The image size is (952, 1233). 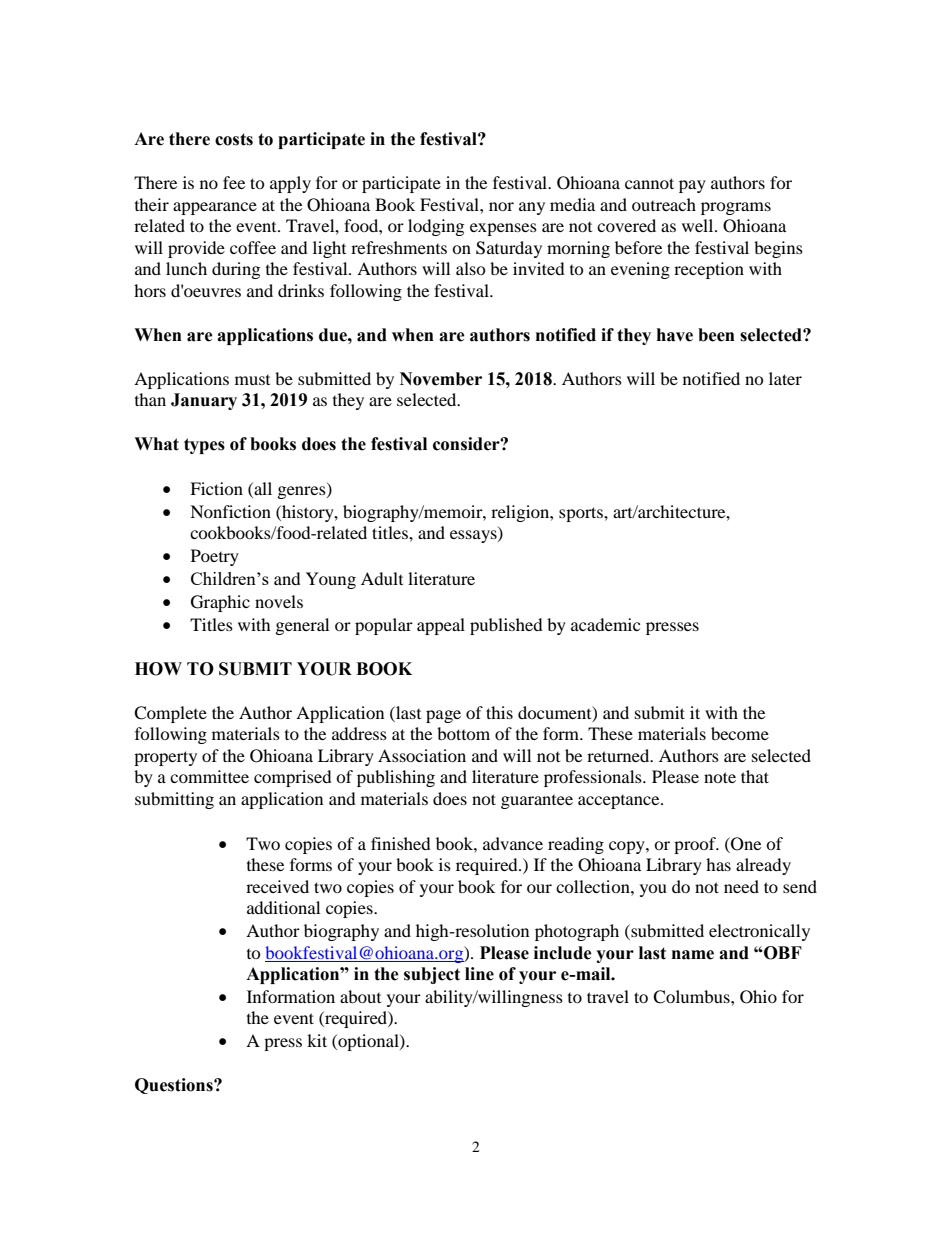 I want to click on Questions, so click(x=175, y=1086).
